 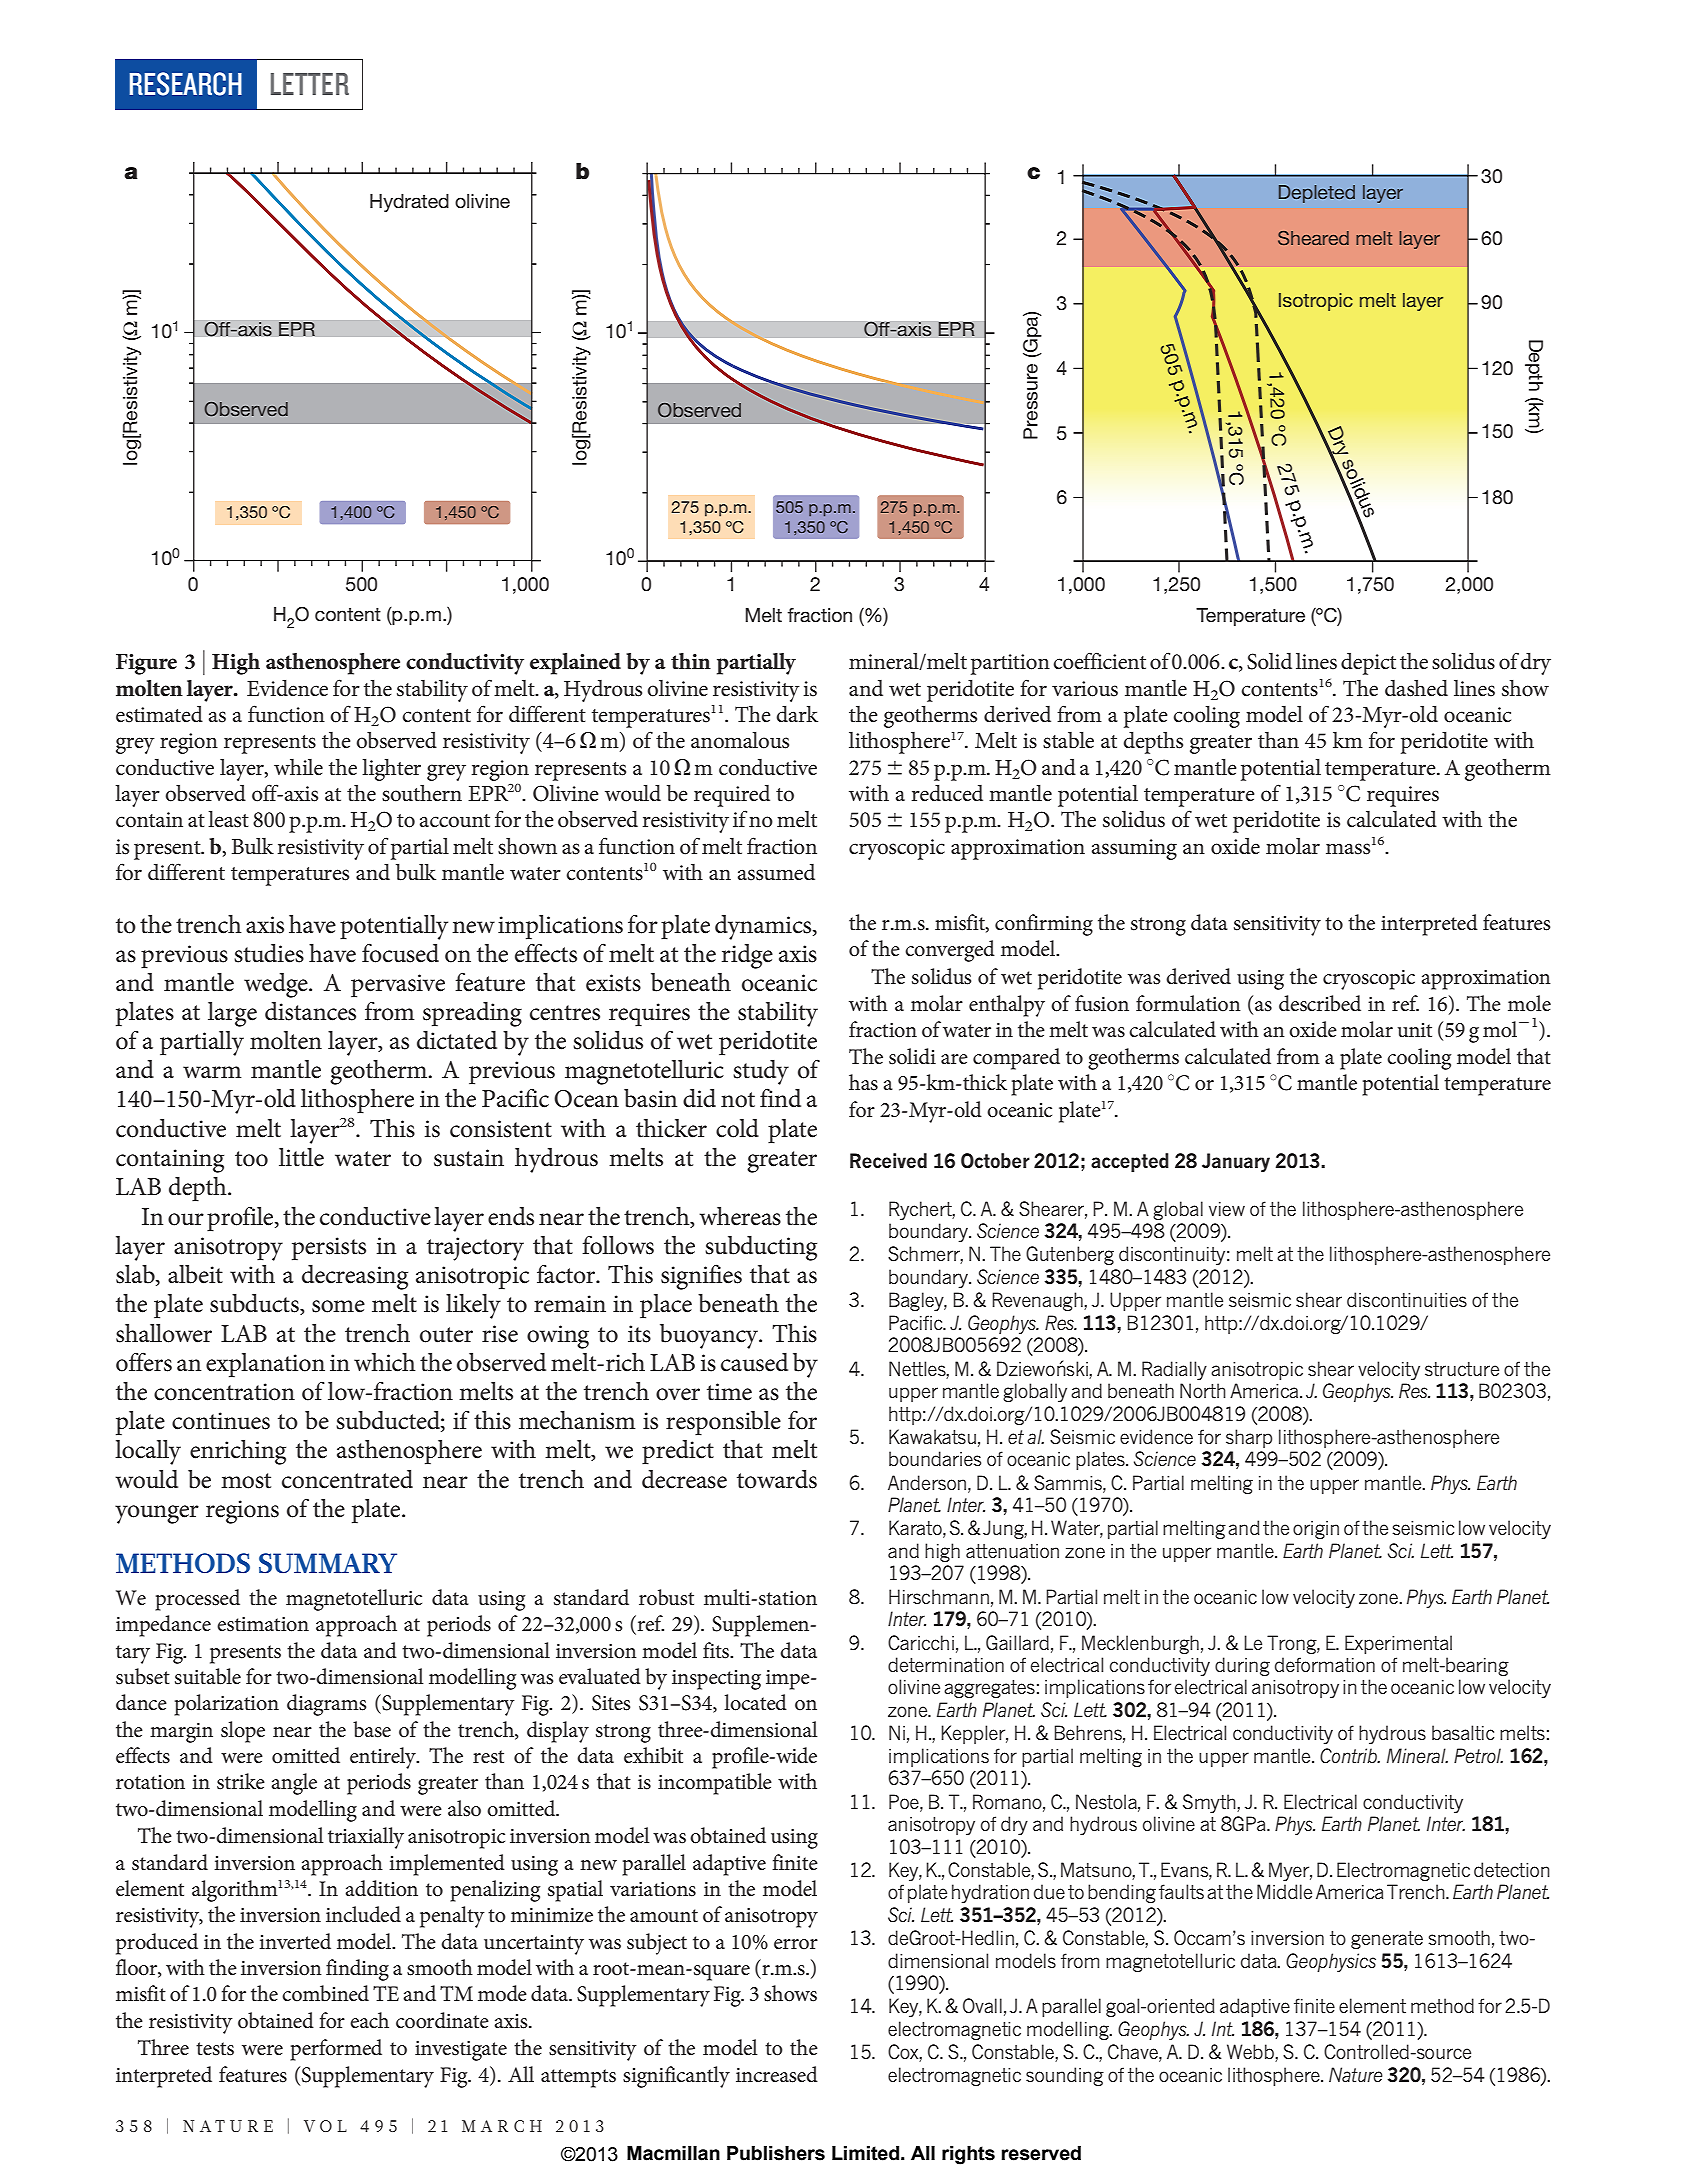 What do you see at coordinates (298, 767) in the screenshot?
I see `while` at bounding box center [298, 767].
